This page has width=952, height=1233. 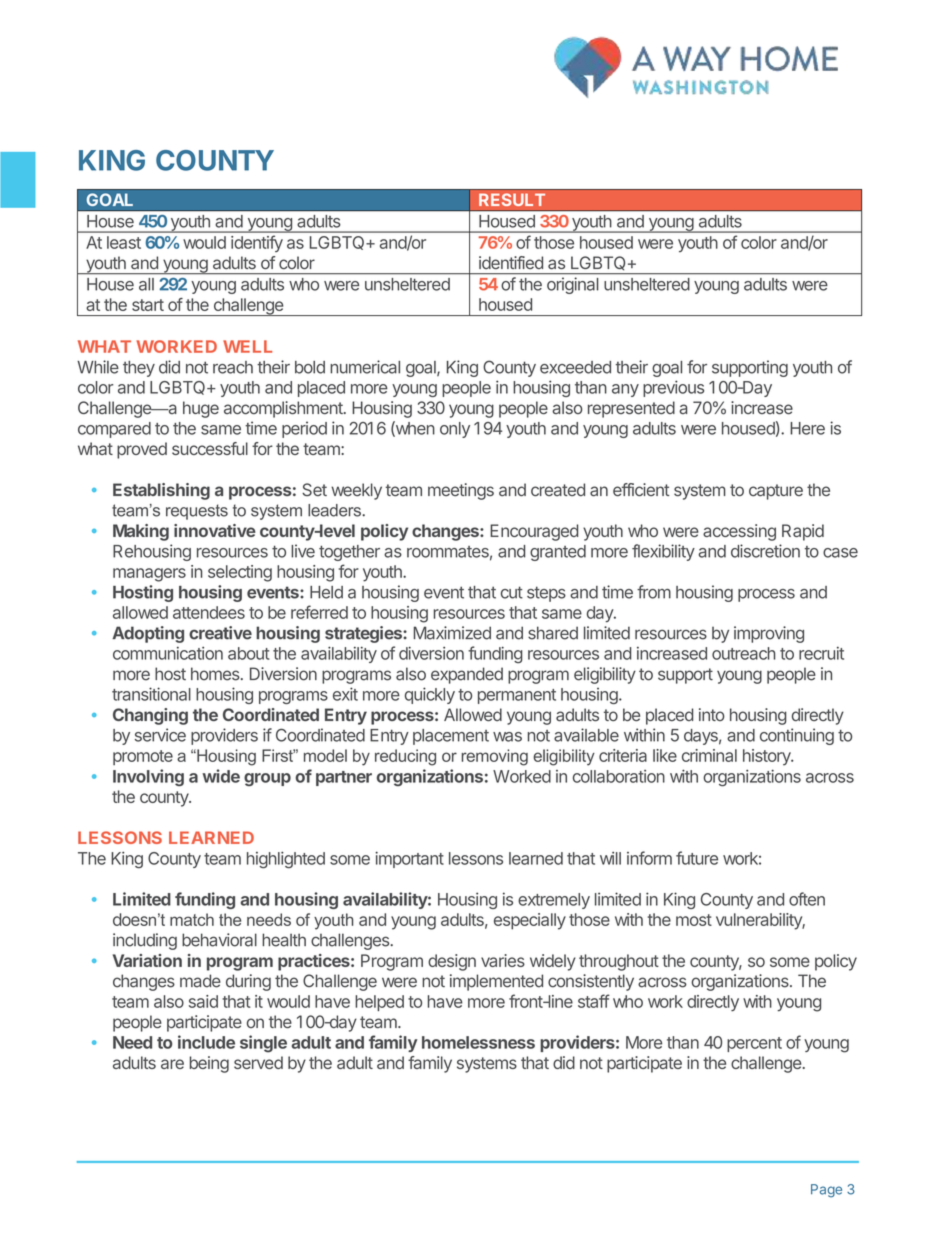 I want to click on RESULT, so click(x=512, y=200).
